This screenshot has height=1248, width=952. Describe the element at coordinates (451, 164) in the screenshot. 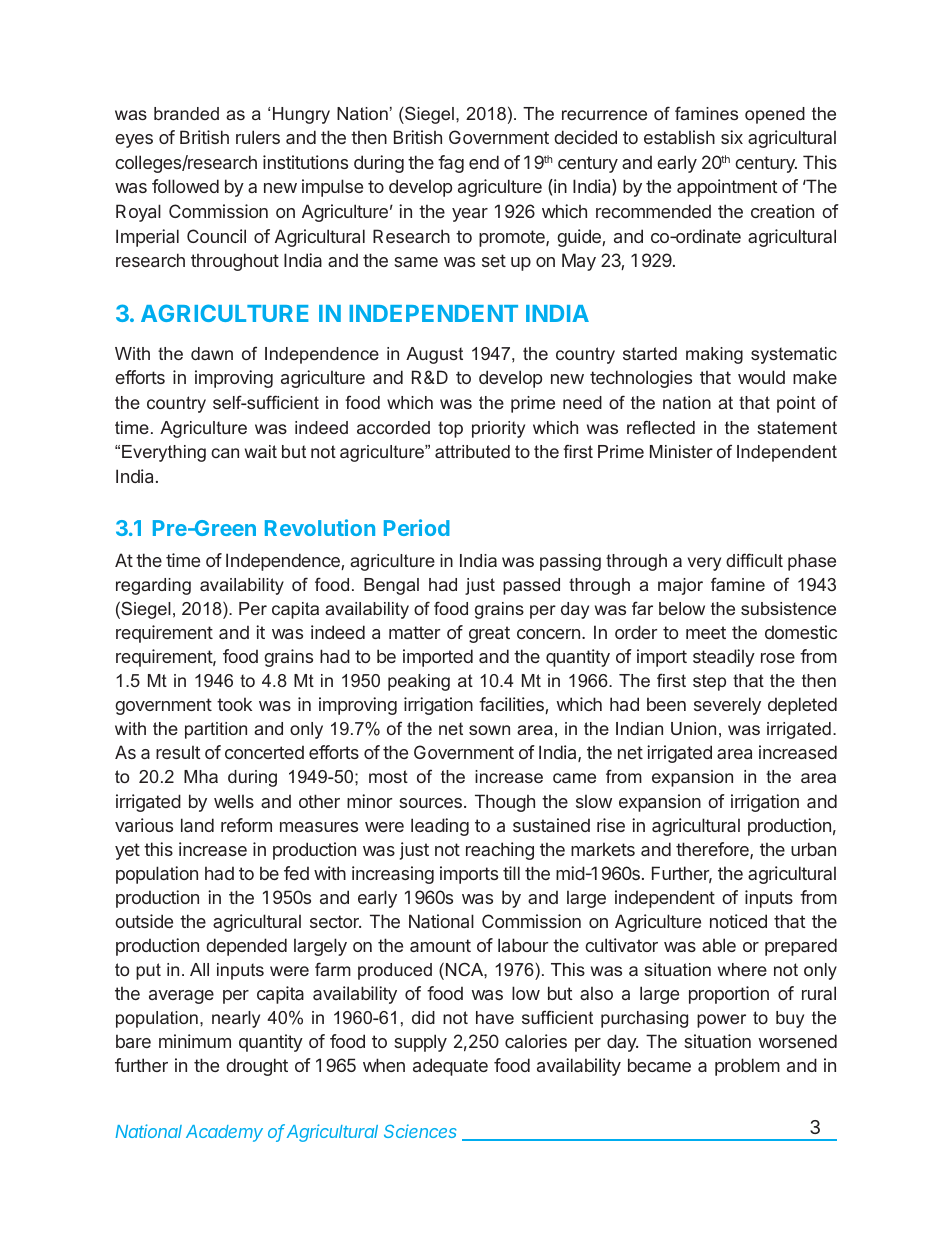

I see `fag` at that location.
